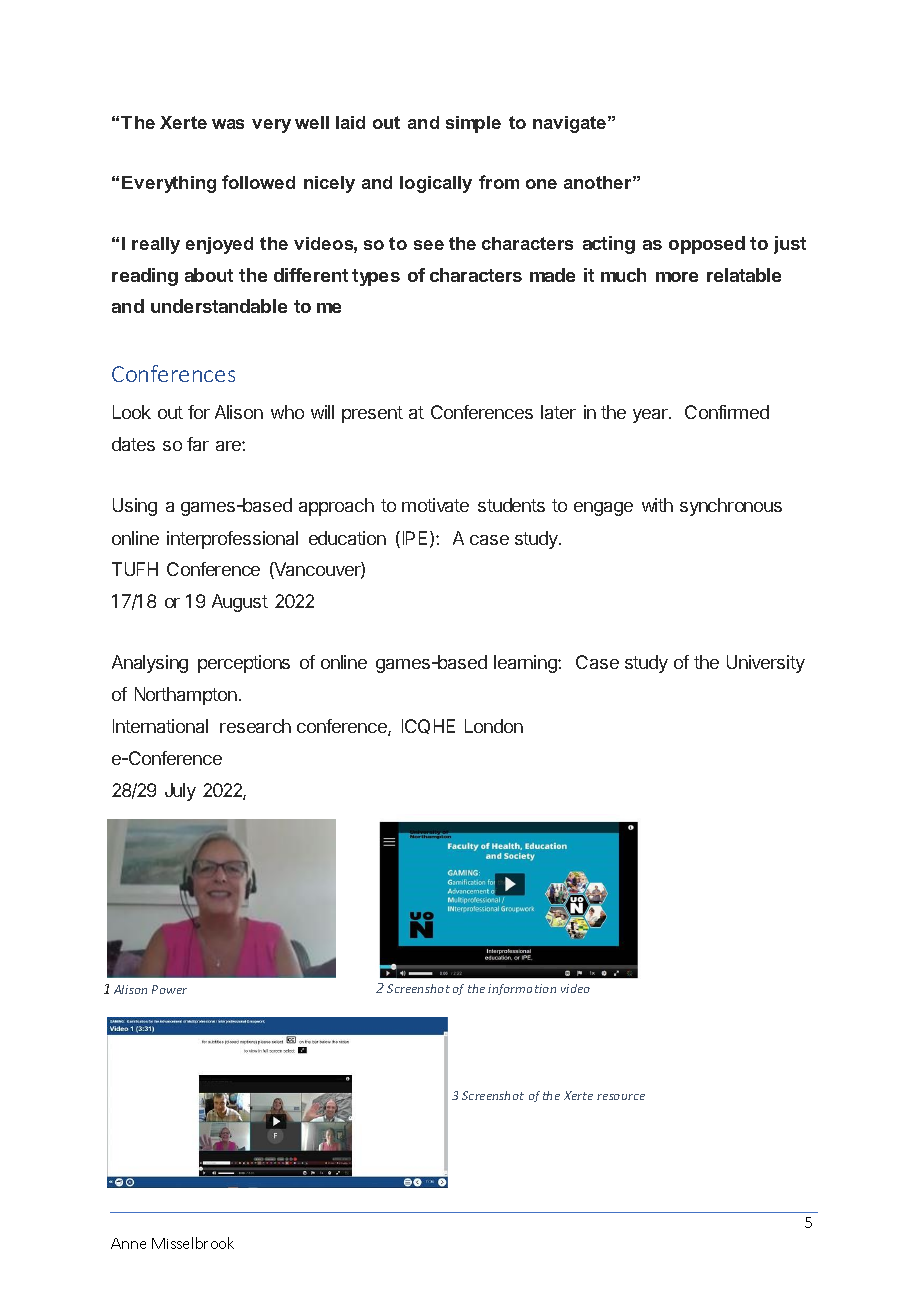 This screenshot has width=924, height=1308. I want to click on was, so click(228, 124).
